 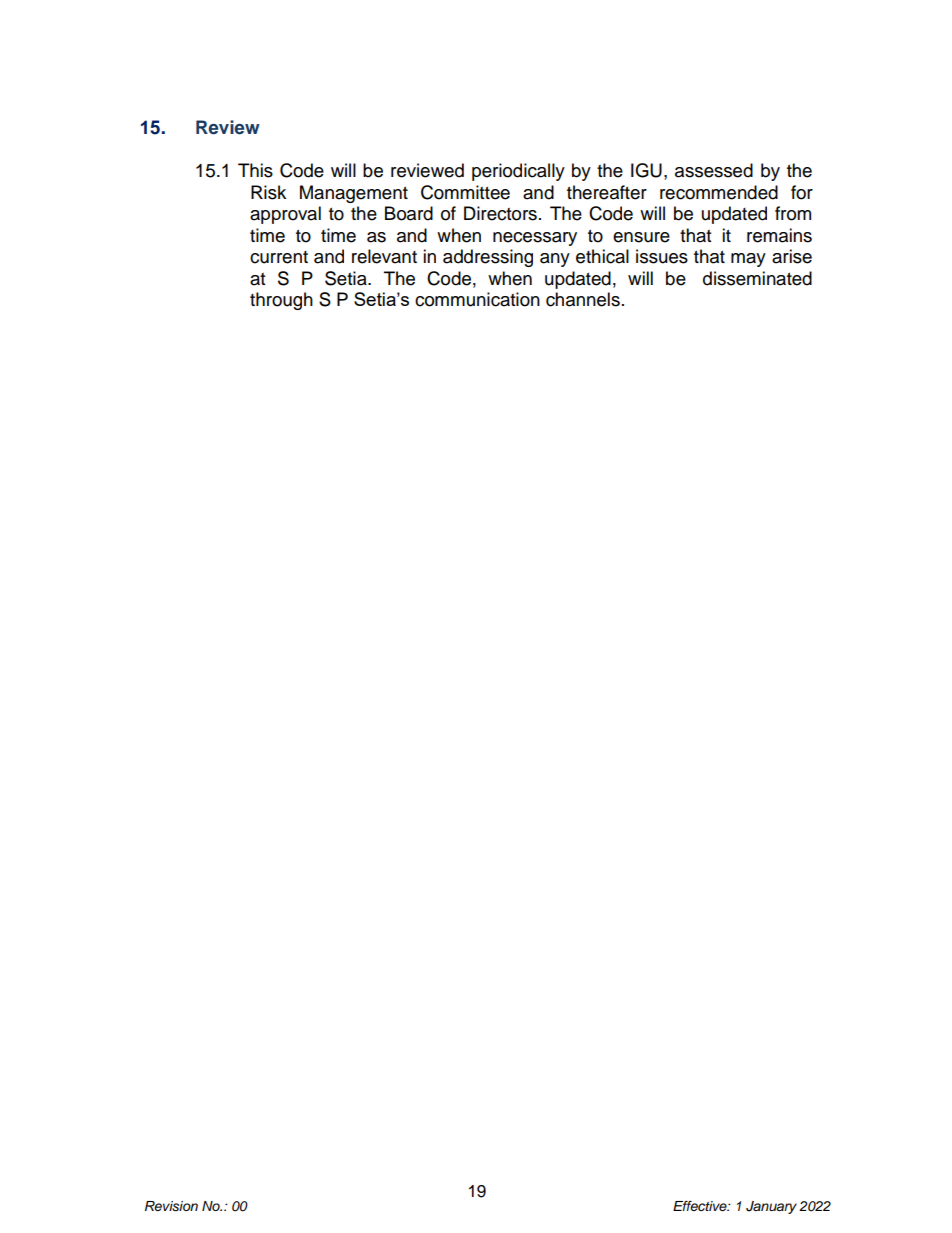 I want to click on Risk, so click(x=268, y=192).
